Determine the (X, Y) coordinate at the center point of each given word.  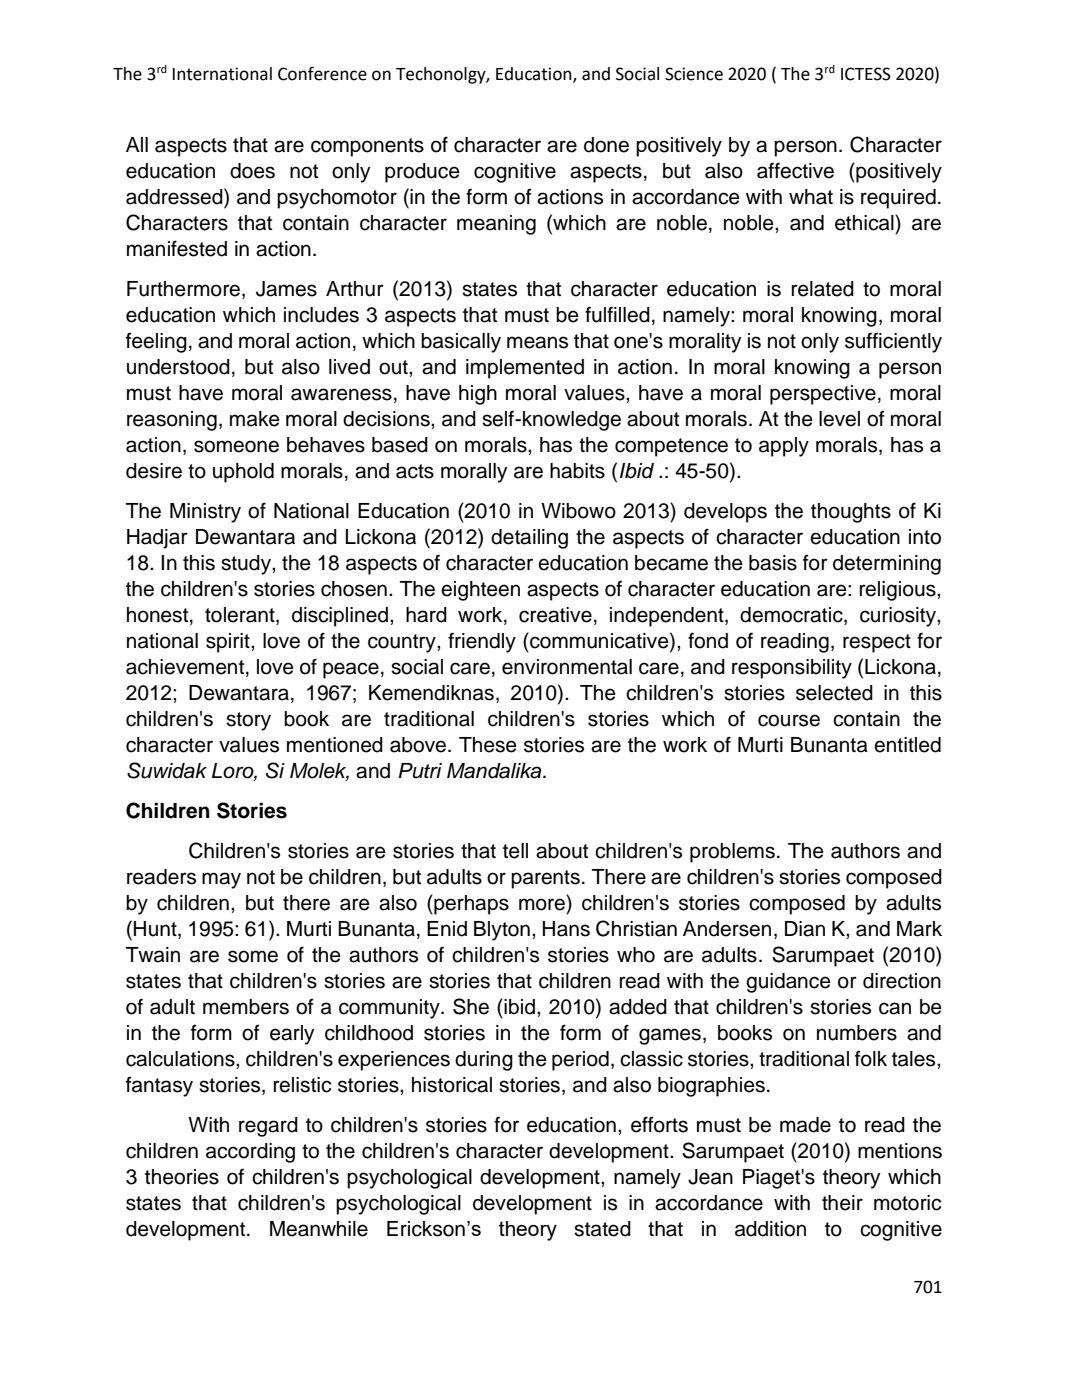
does (252, 171)
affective (795, 170)
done (606, 145)
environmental (567, 667)
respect (877, 643)
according (250, 1153)
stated (602, 1229)
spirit (229, 643)
